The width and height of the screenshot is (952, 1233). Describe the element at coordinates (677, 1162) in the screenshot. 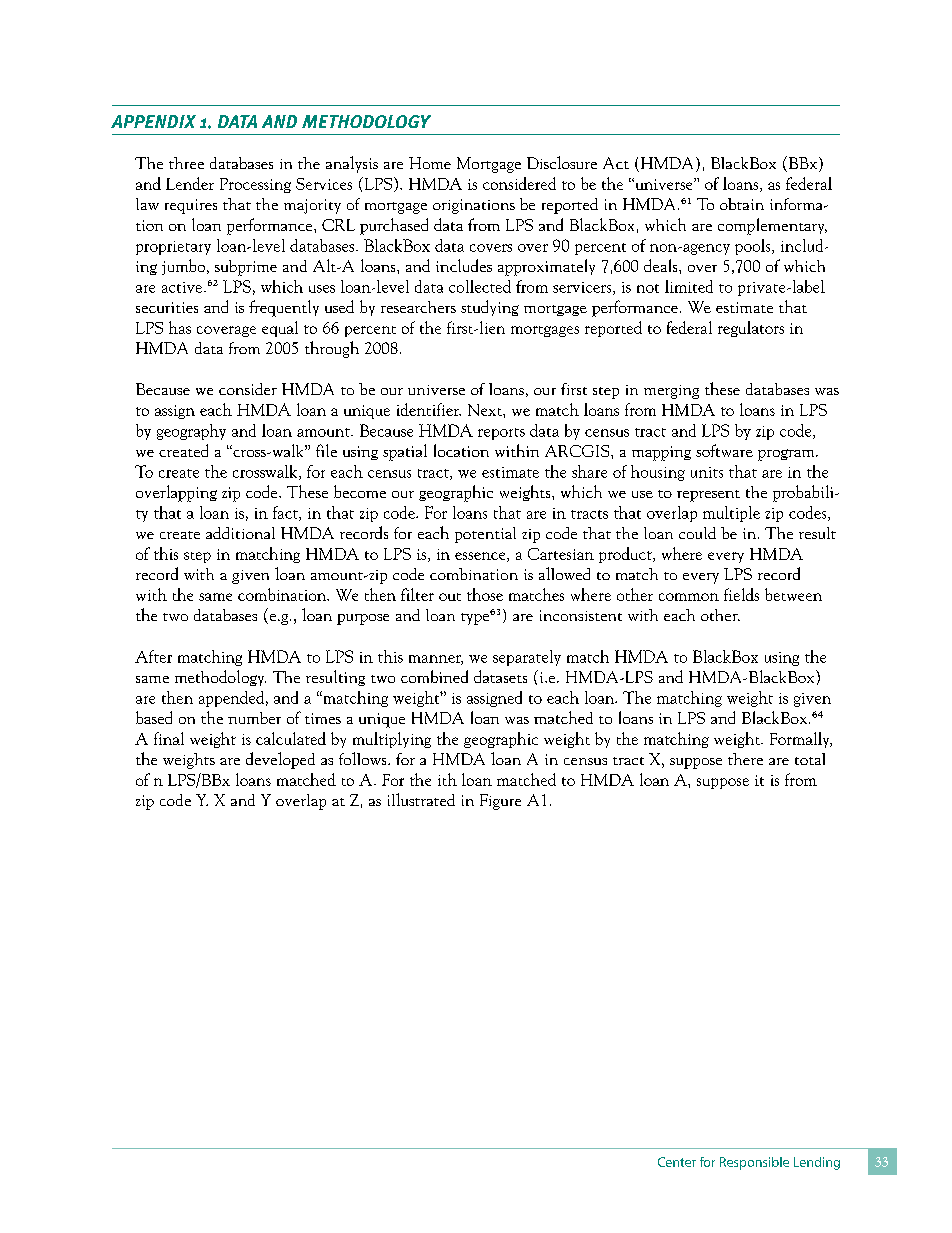

I see `Center` at that location.
